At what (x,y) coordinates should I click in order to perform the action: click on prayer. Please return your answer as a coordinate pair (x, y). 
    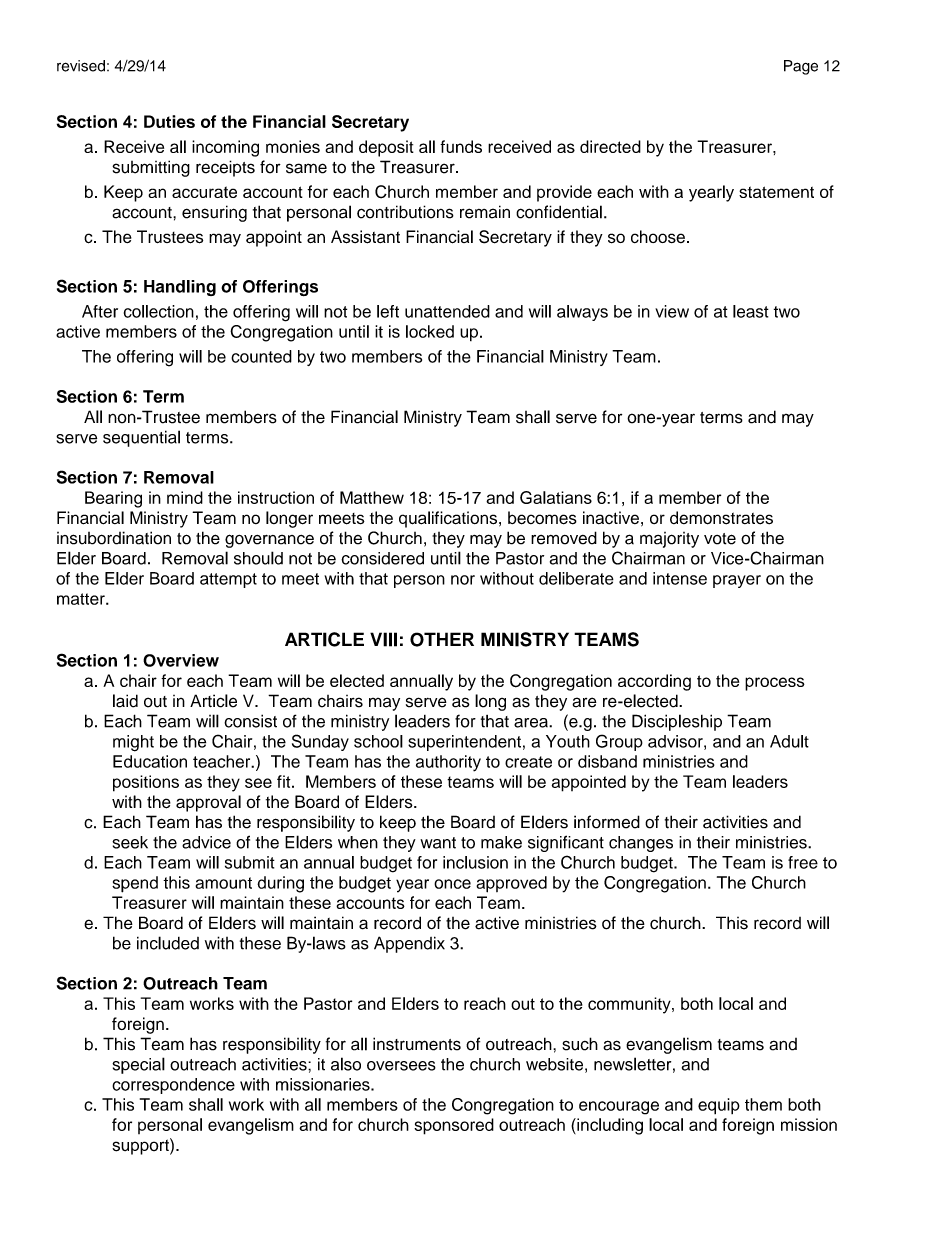
    Looking at the image, I should click on (737, 581).
